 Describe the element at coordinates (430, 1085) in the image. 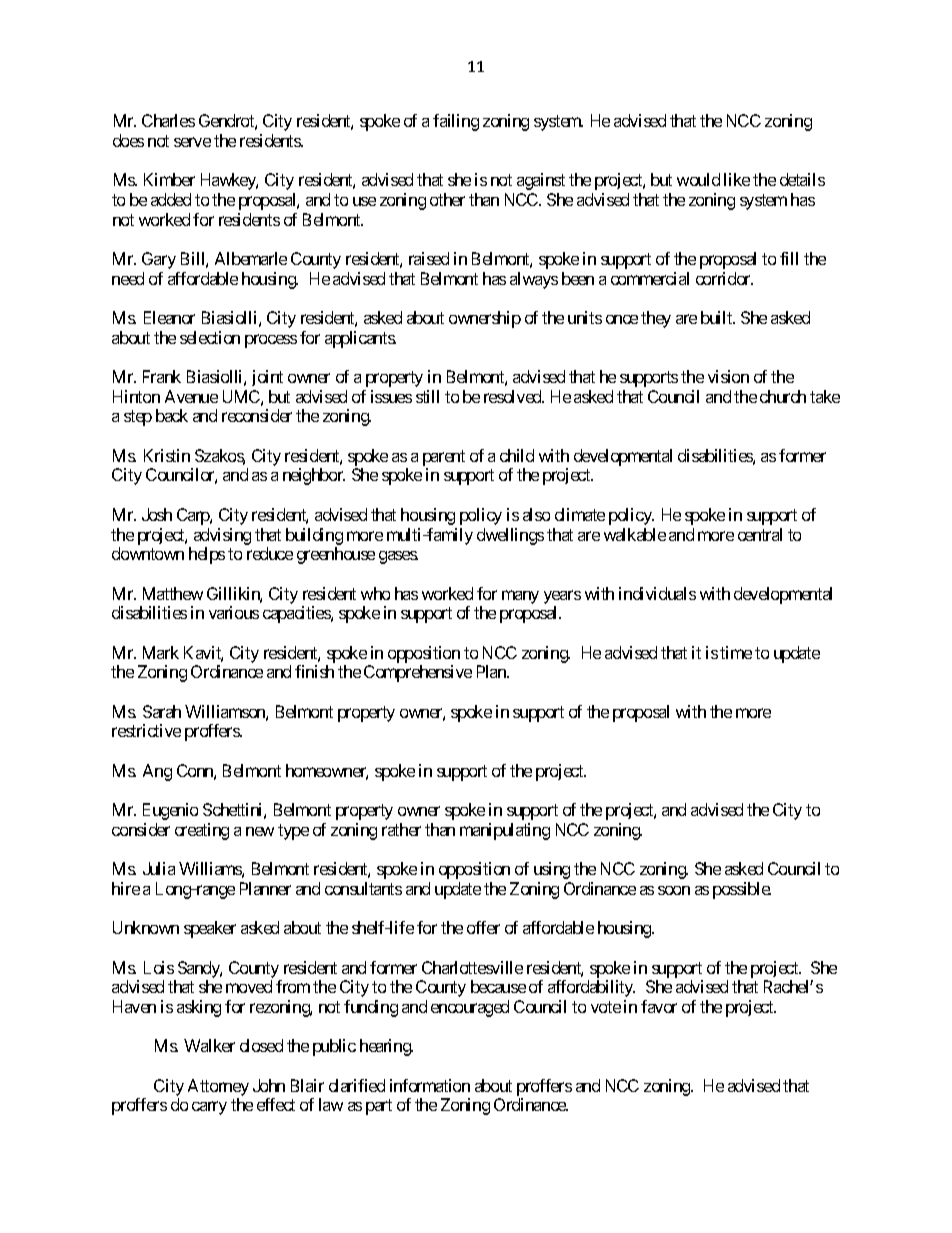

I see `information` at that location.
